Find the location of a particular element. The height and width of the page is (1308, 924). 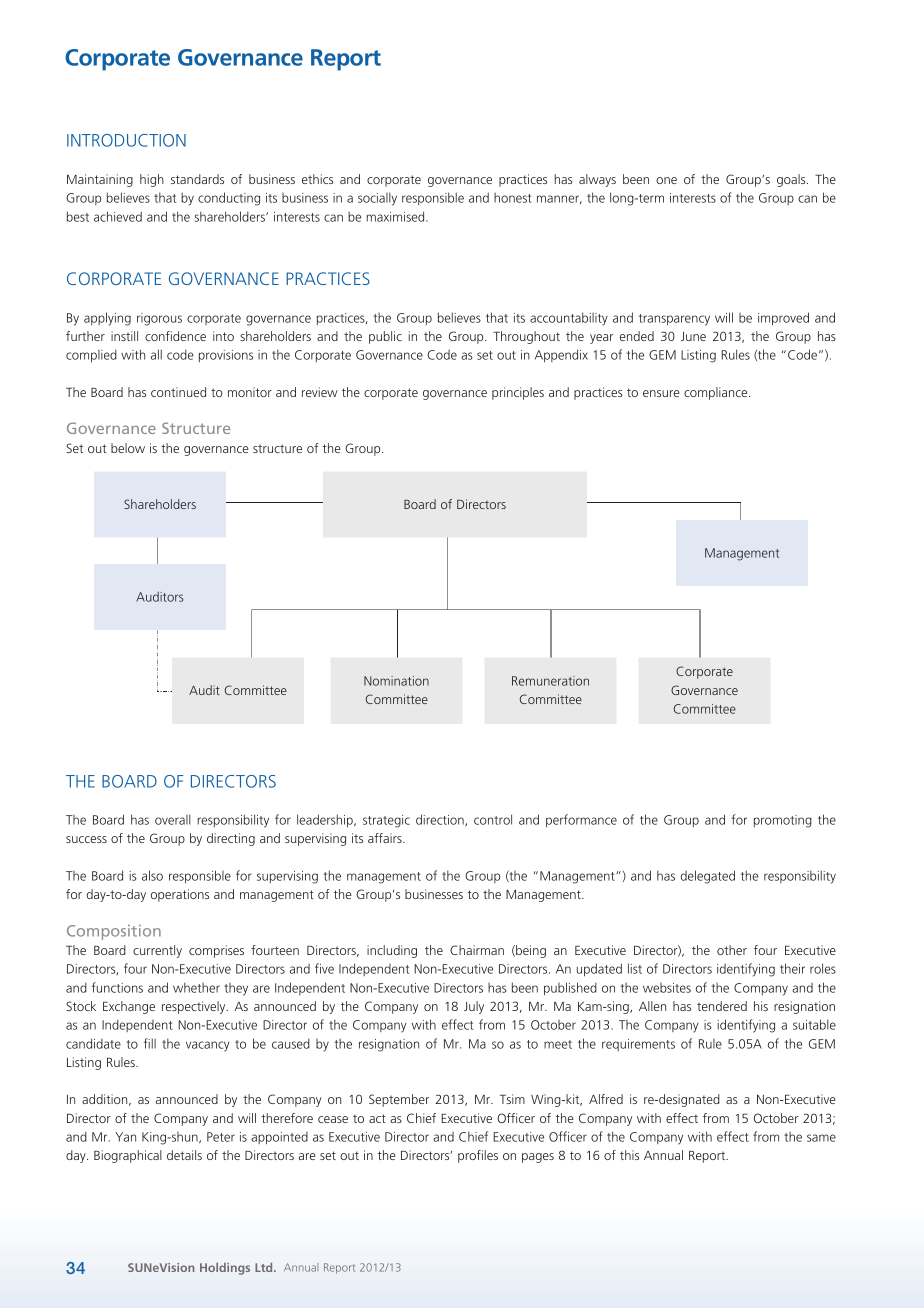

this is located at coordinates (629, 1155).
